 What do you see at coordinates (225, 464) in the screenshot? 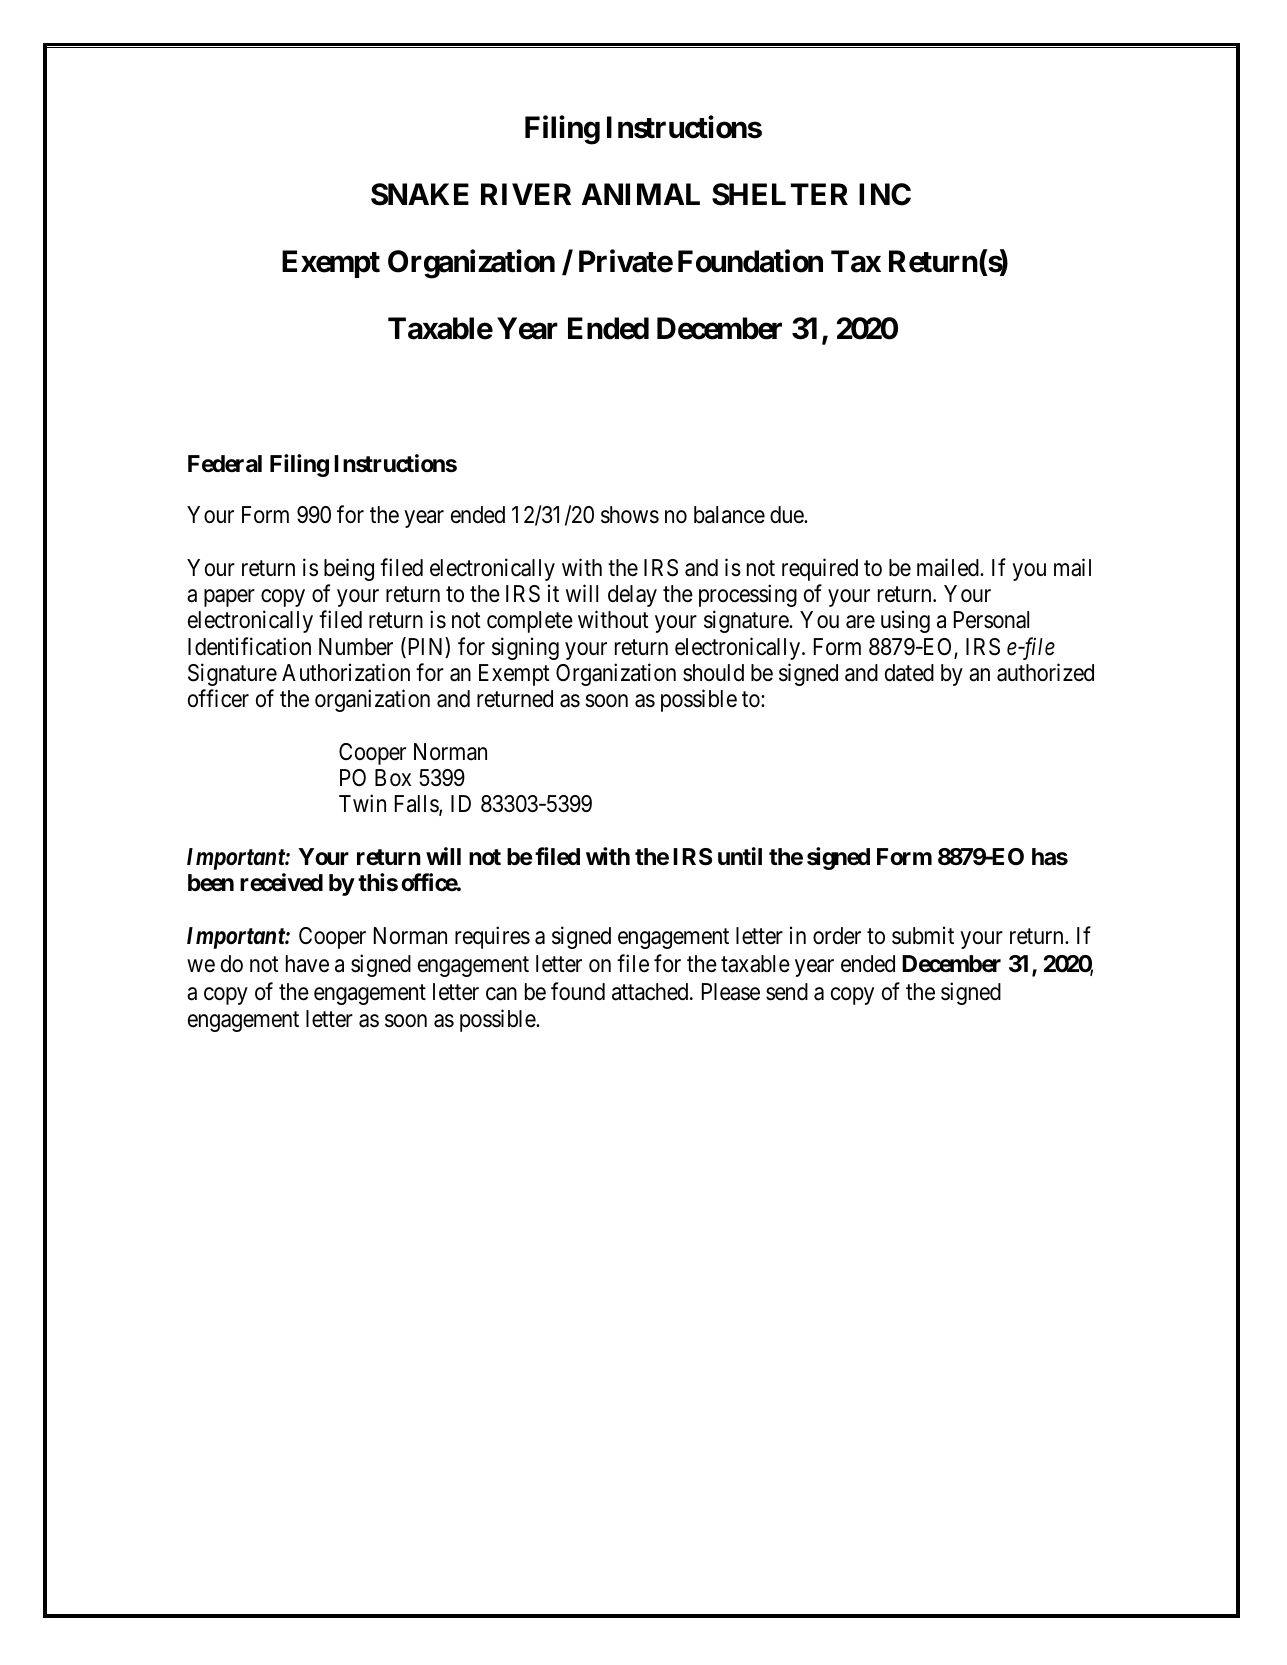
I see `Federal` at bounding box center [225, 464].
